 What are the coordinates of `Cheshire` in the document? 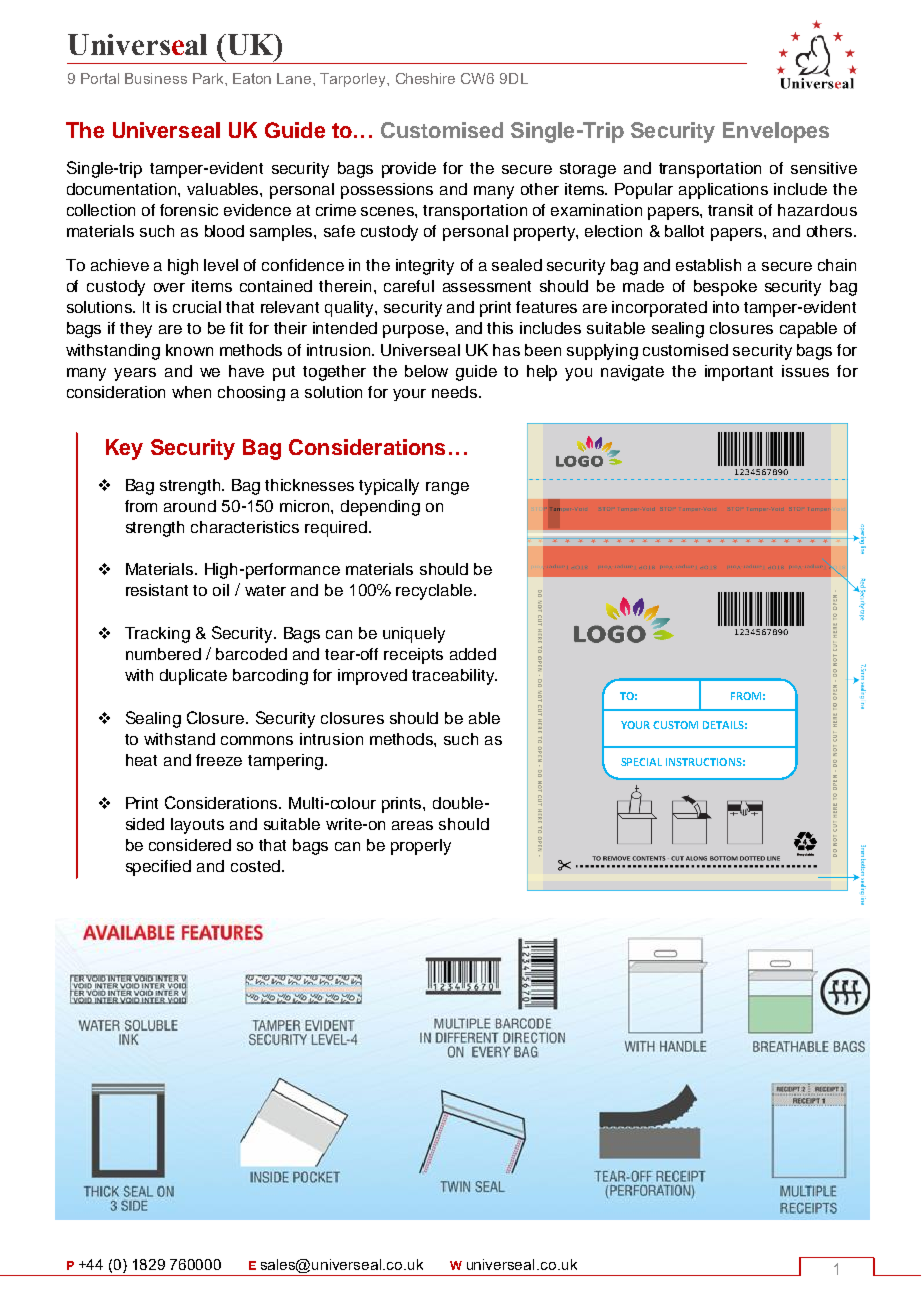 It's located at (425, 78).
